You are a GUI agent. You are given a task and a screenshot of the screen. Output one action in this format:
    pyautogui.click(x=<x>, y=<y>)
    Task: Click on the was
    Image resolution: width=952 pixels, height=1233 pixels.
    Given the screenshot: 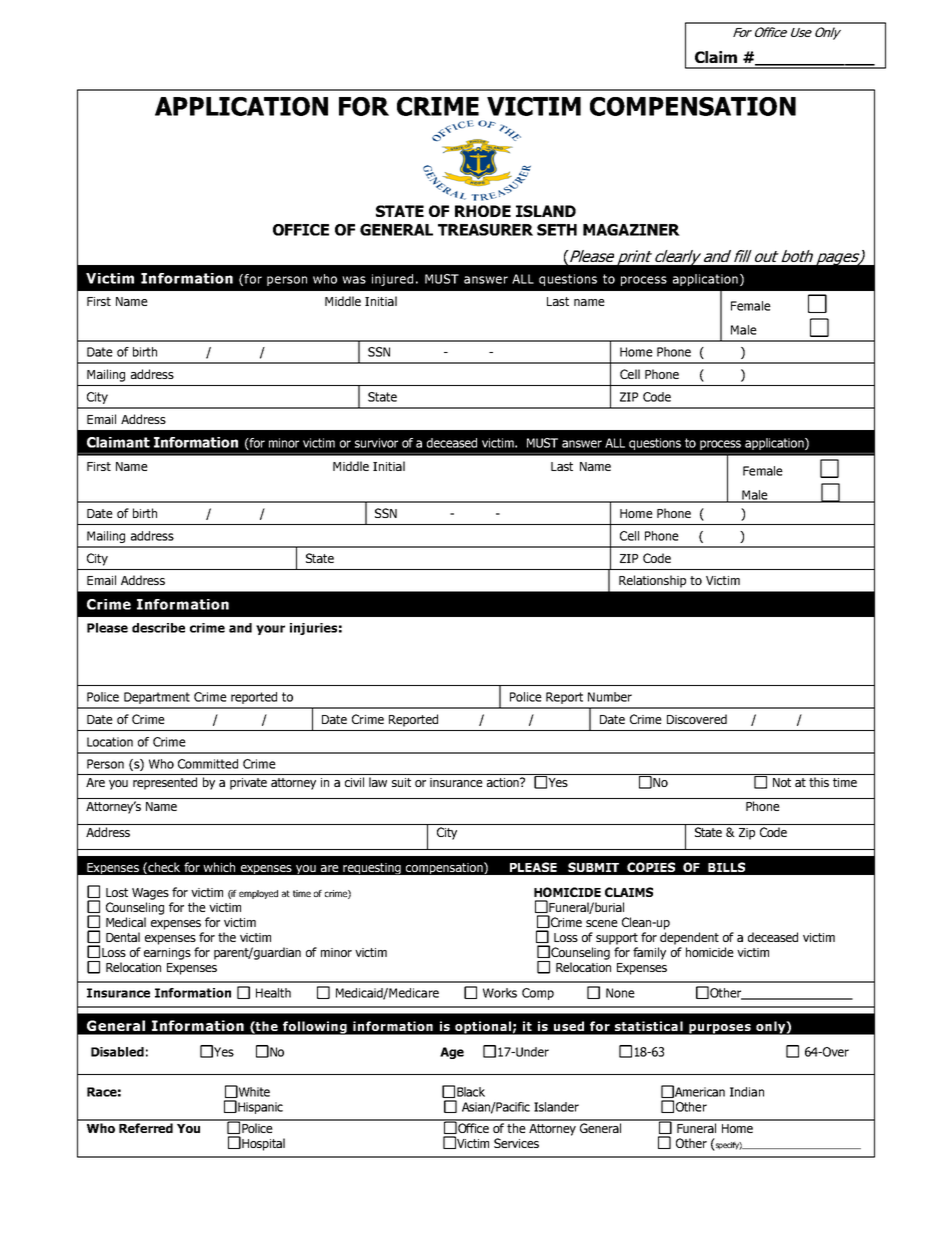 What is the action you would take?
    pyautogui.click(x=354, y=280)
